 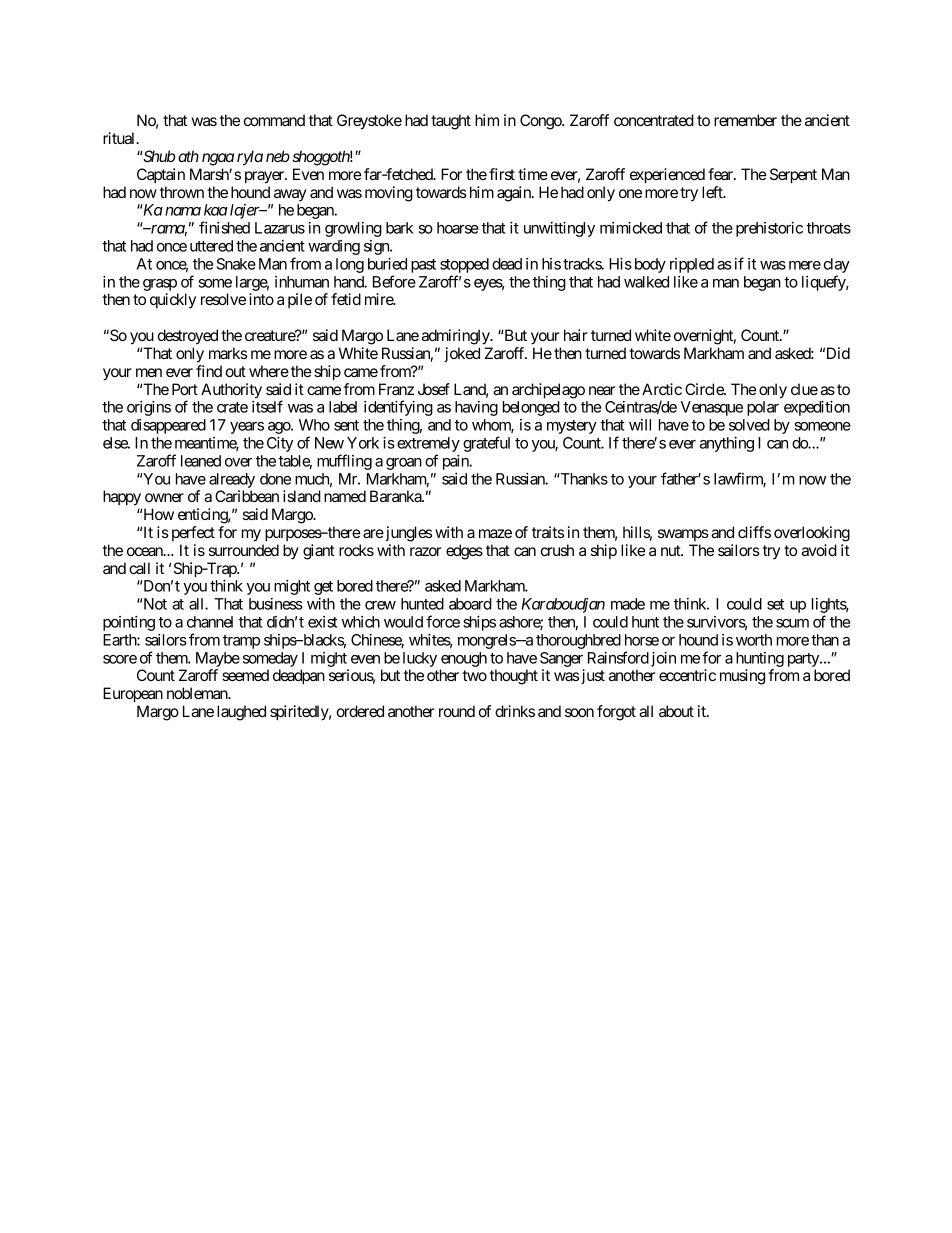 What do you see at coordinates (201, 461) in the screenshot?
I see `leaned` at bounding box center [201, 461].
